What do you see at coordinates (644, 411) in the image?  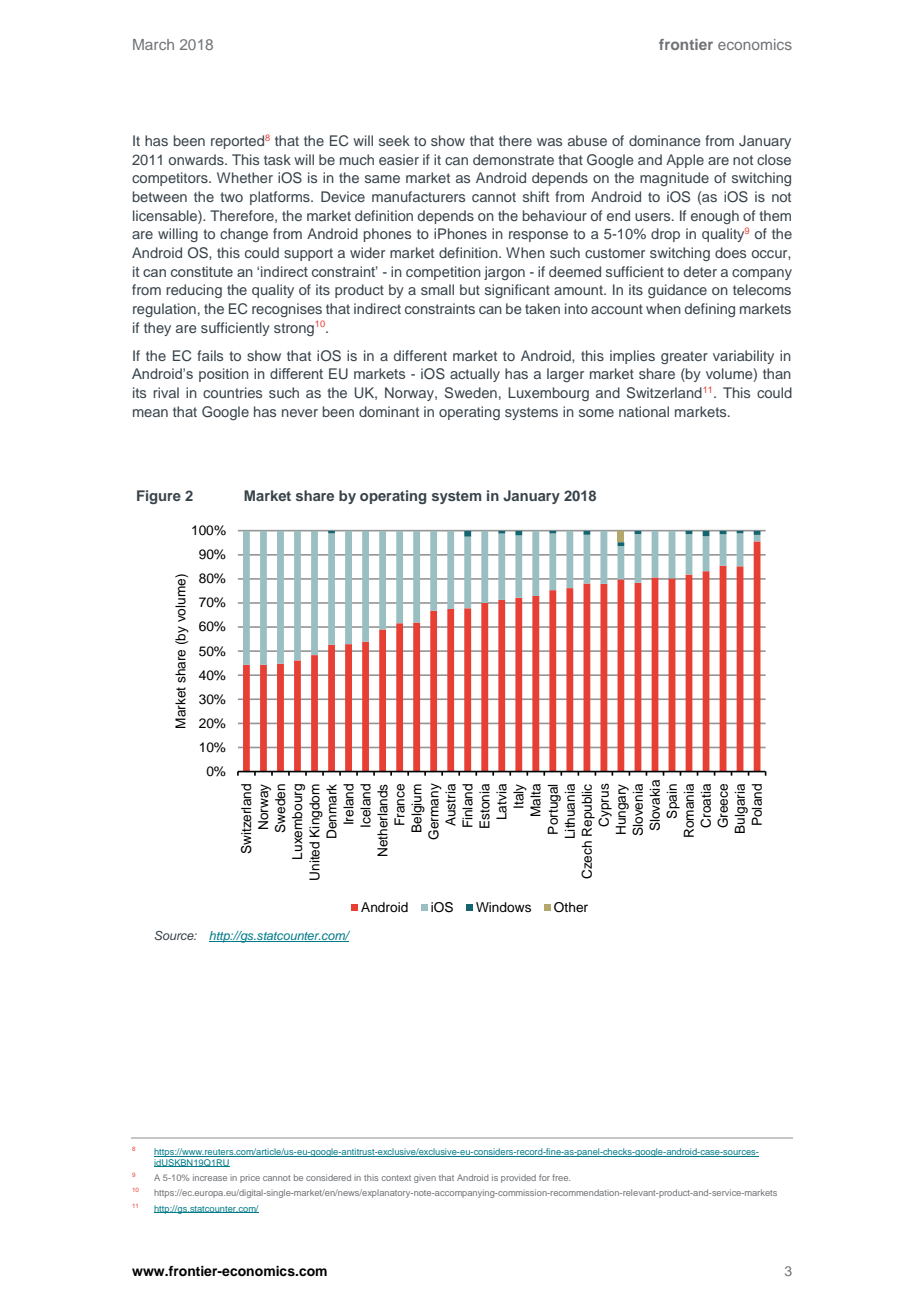 I see `national` at bounding box center [644, 411].
